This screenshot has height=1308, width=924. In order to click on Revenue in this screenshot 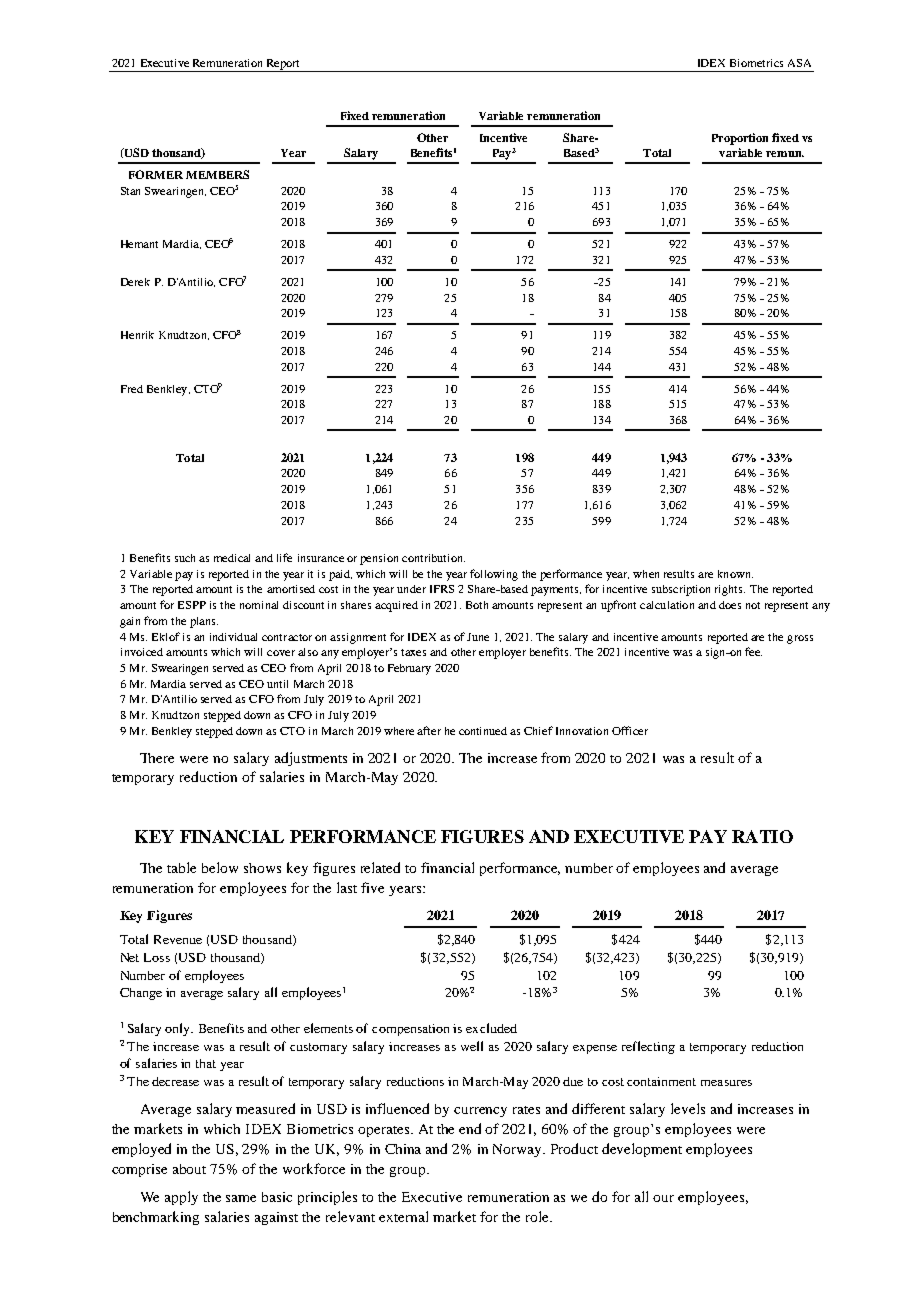, I will do `click(178, 939)`.
